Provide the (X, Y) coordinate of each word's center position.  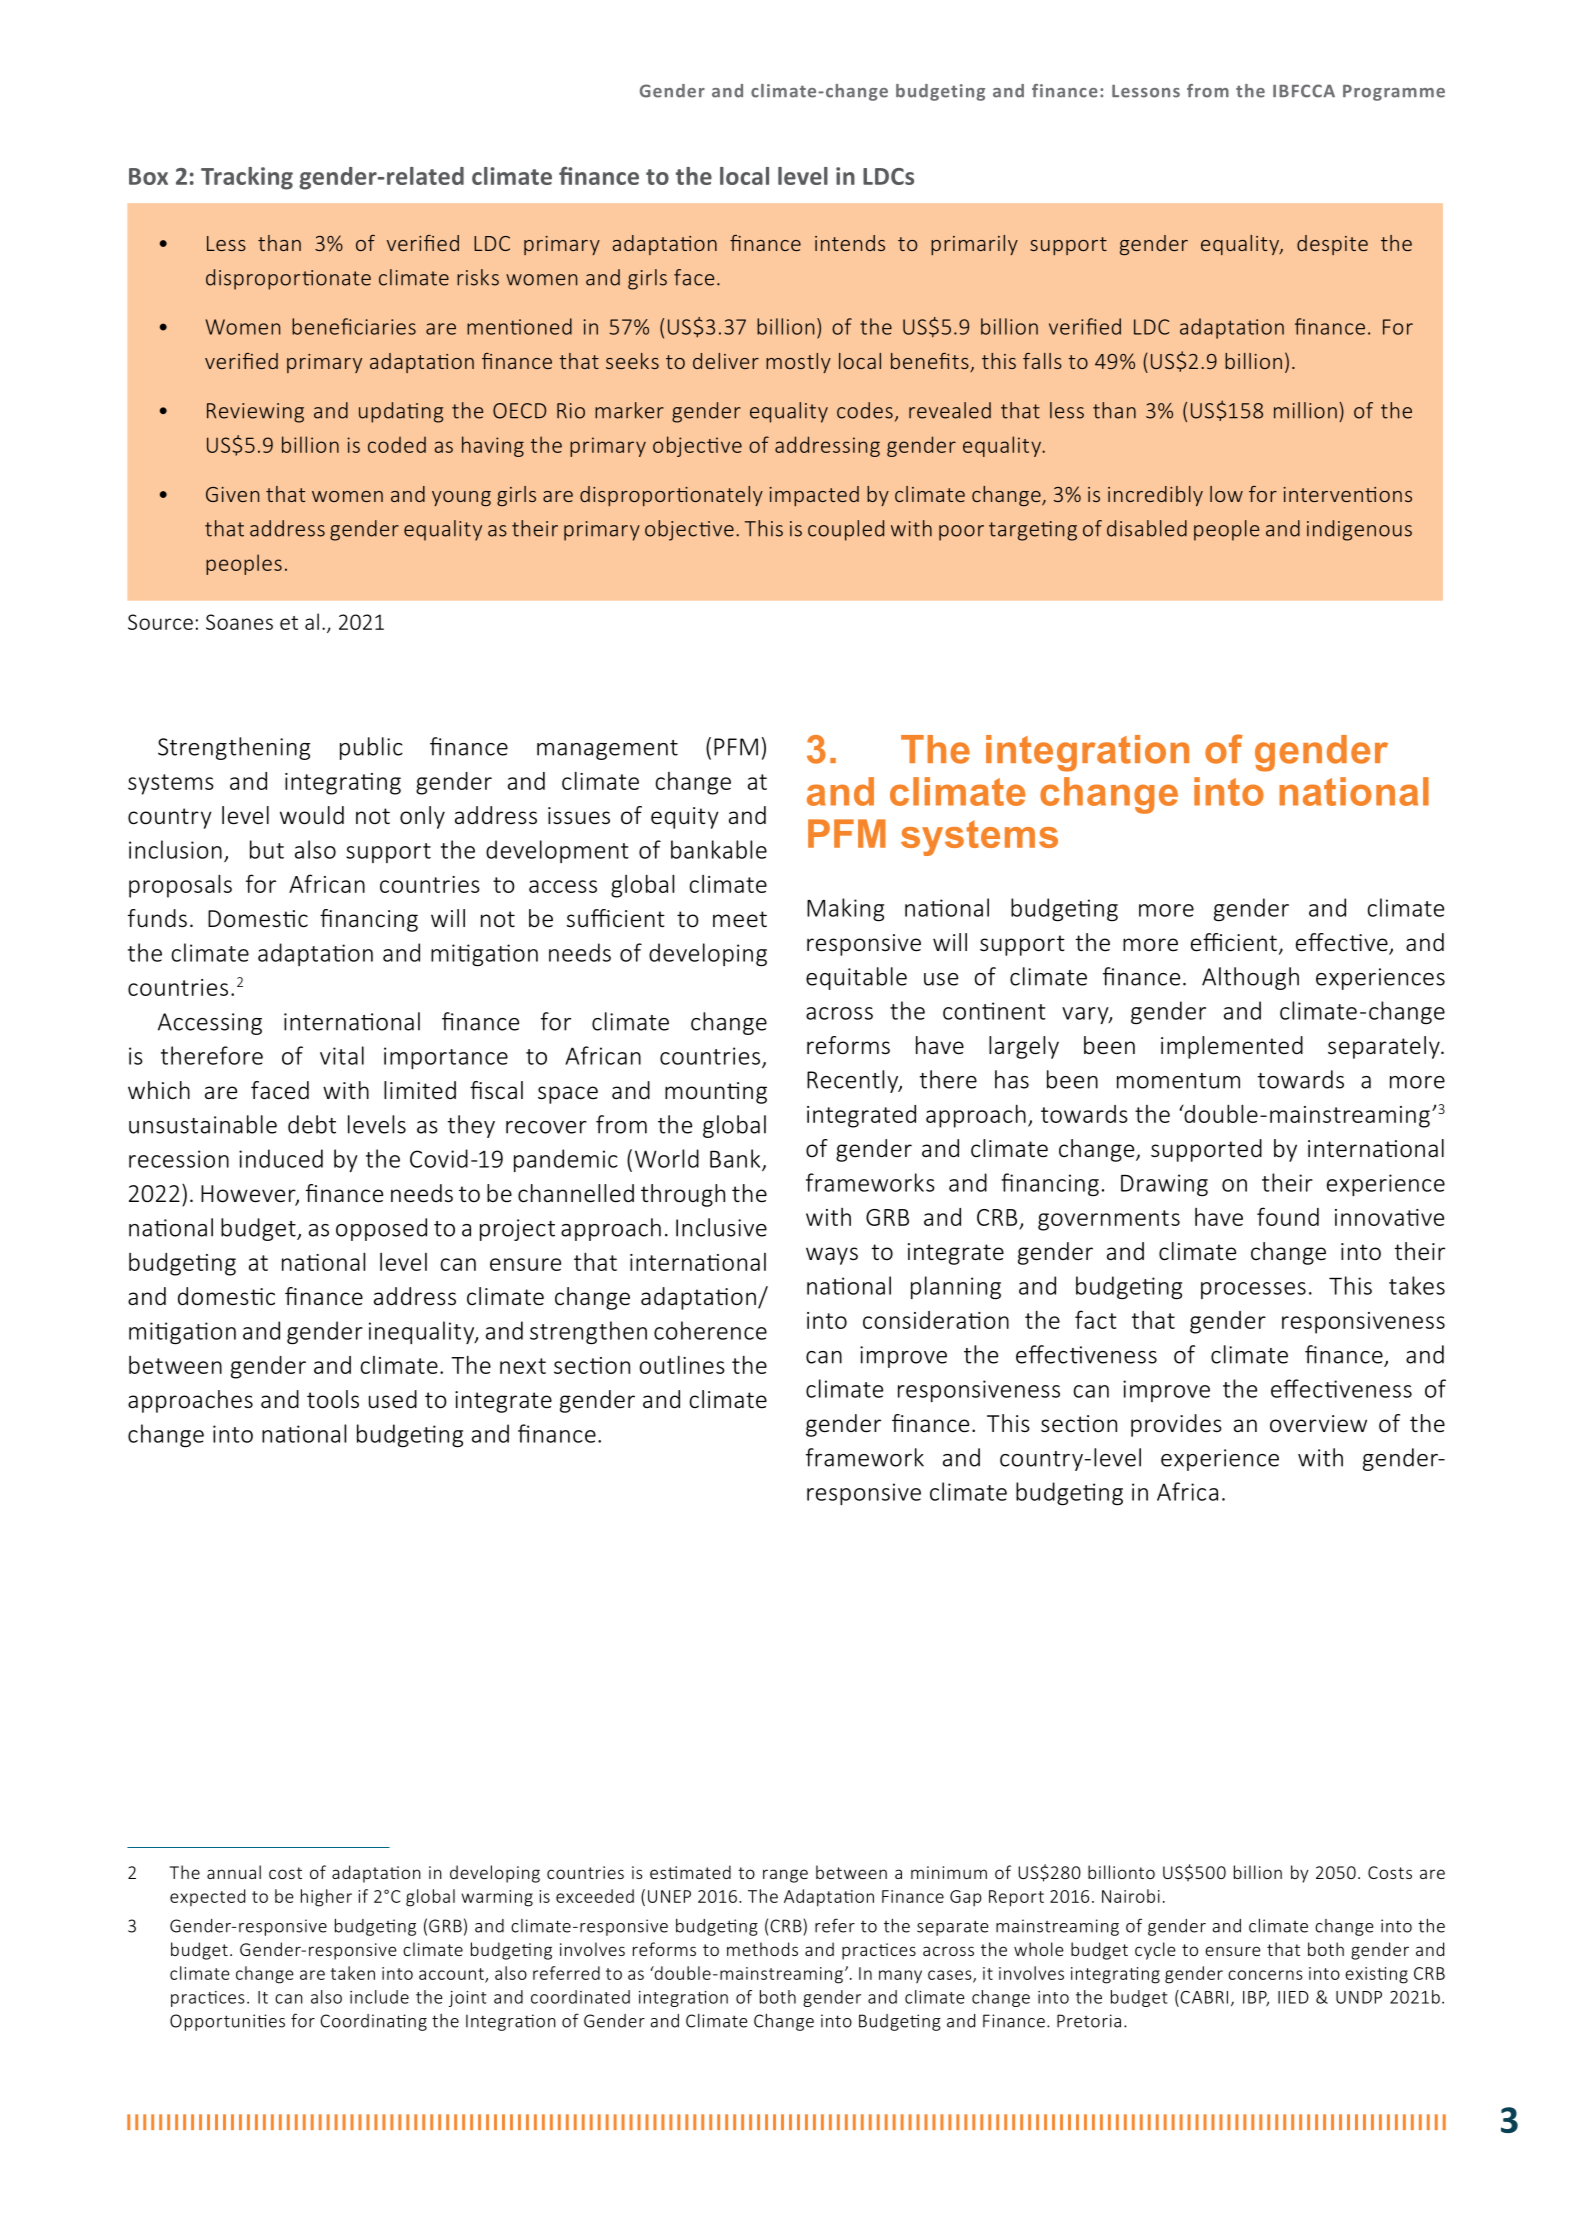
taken (353, 1973)
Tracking (247, 178)
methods (762, 1949)
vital (342, 1055)
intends (850, 243)
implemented (1232, 1047)
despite (1332, 245)
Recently (853, 1081)
